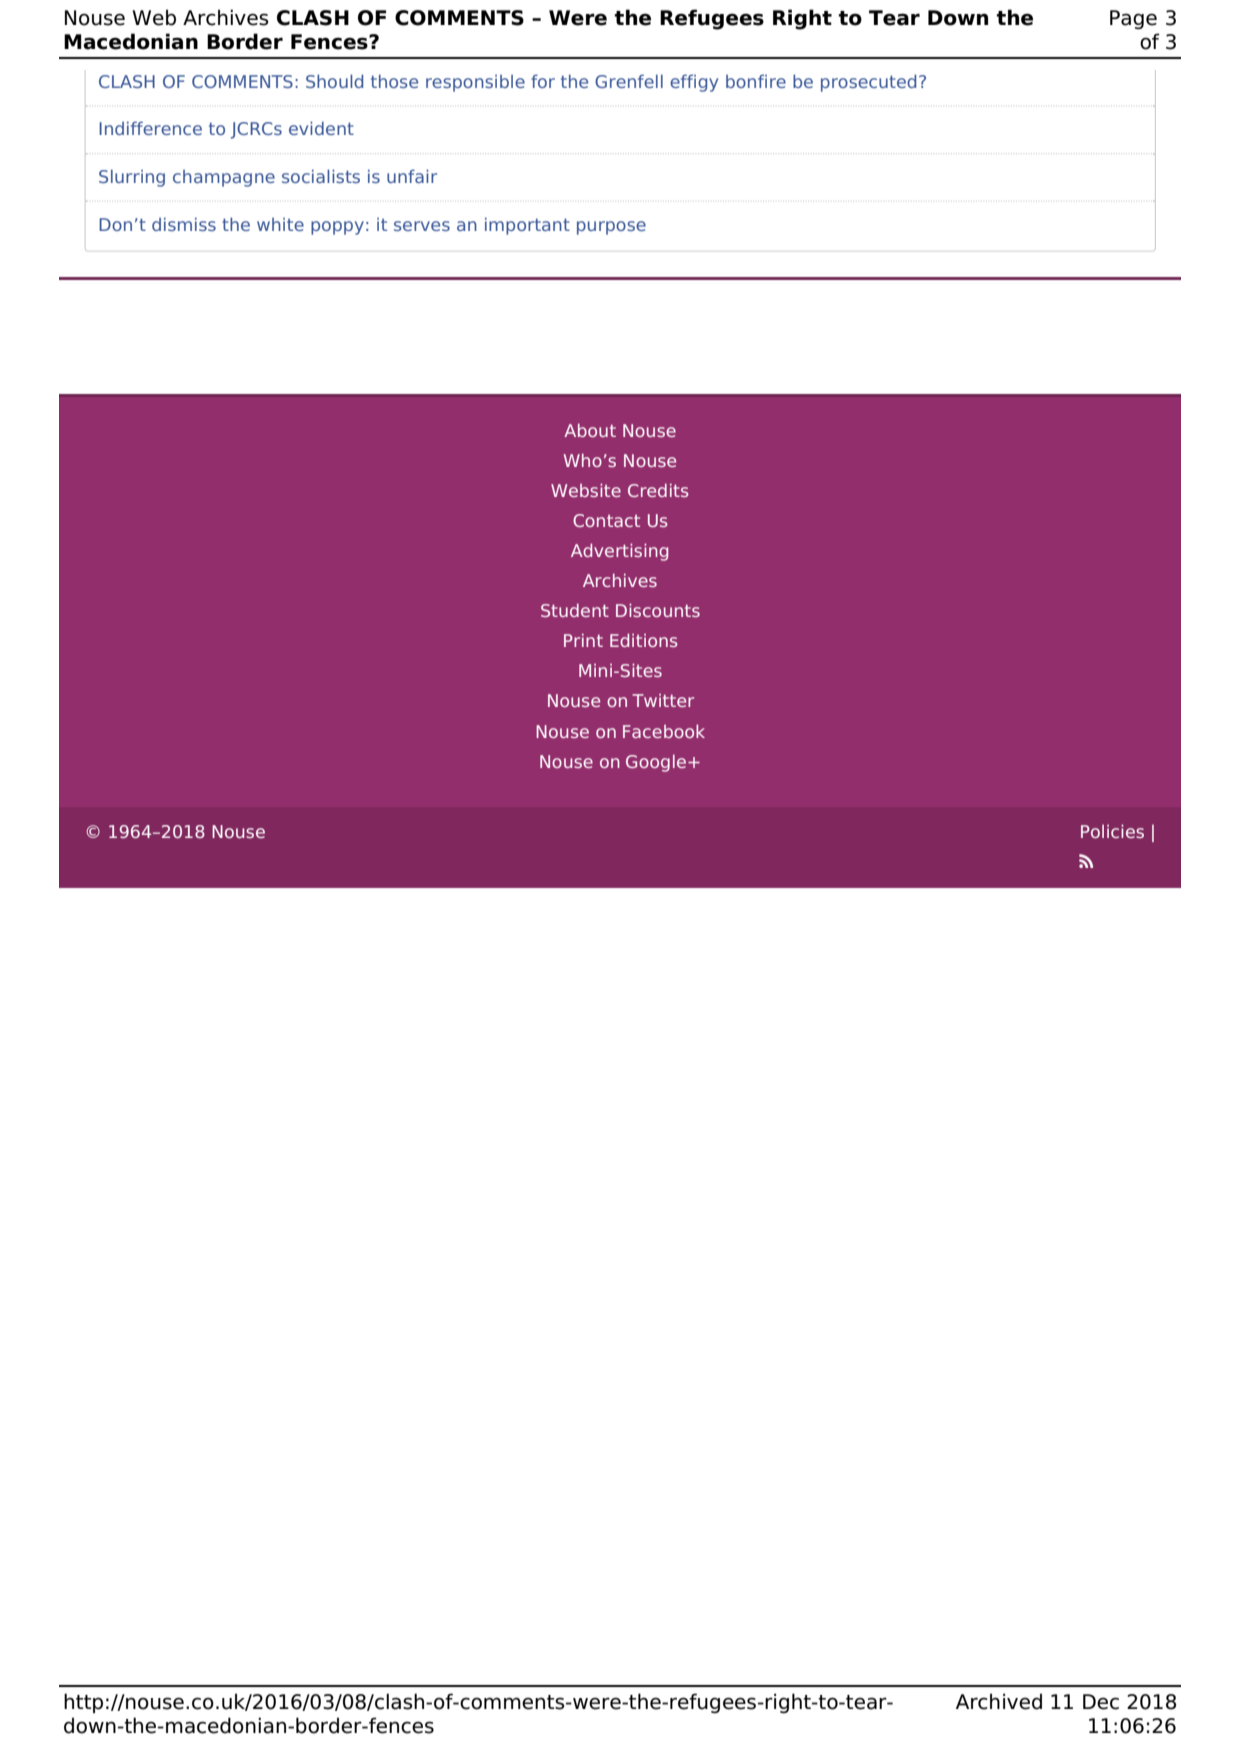  I want to click on Google, so click(657, 763).
